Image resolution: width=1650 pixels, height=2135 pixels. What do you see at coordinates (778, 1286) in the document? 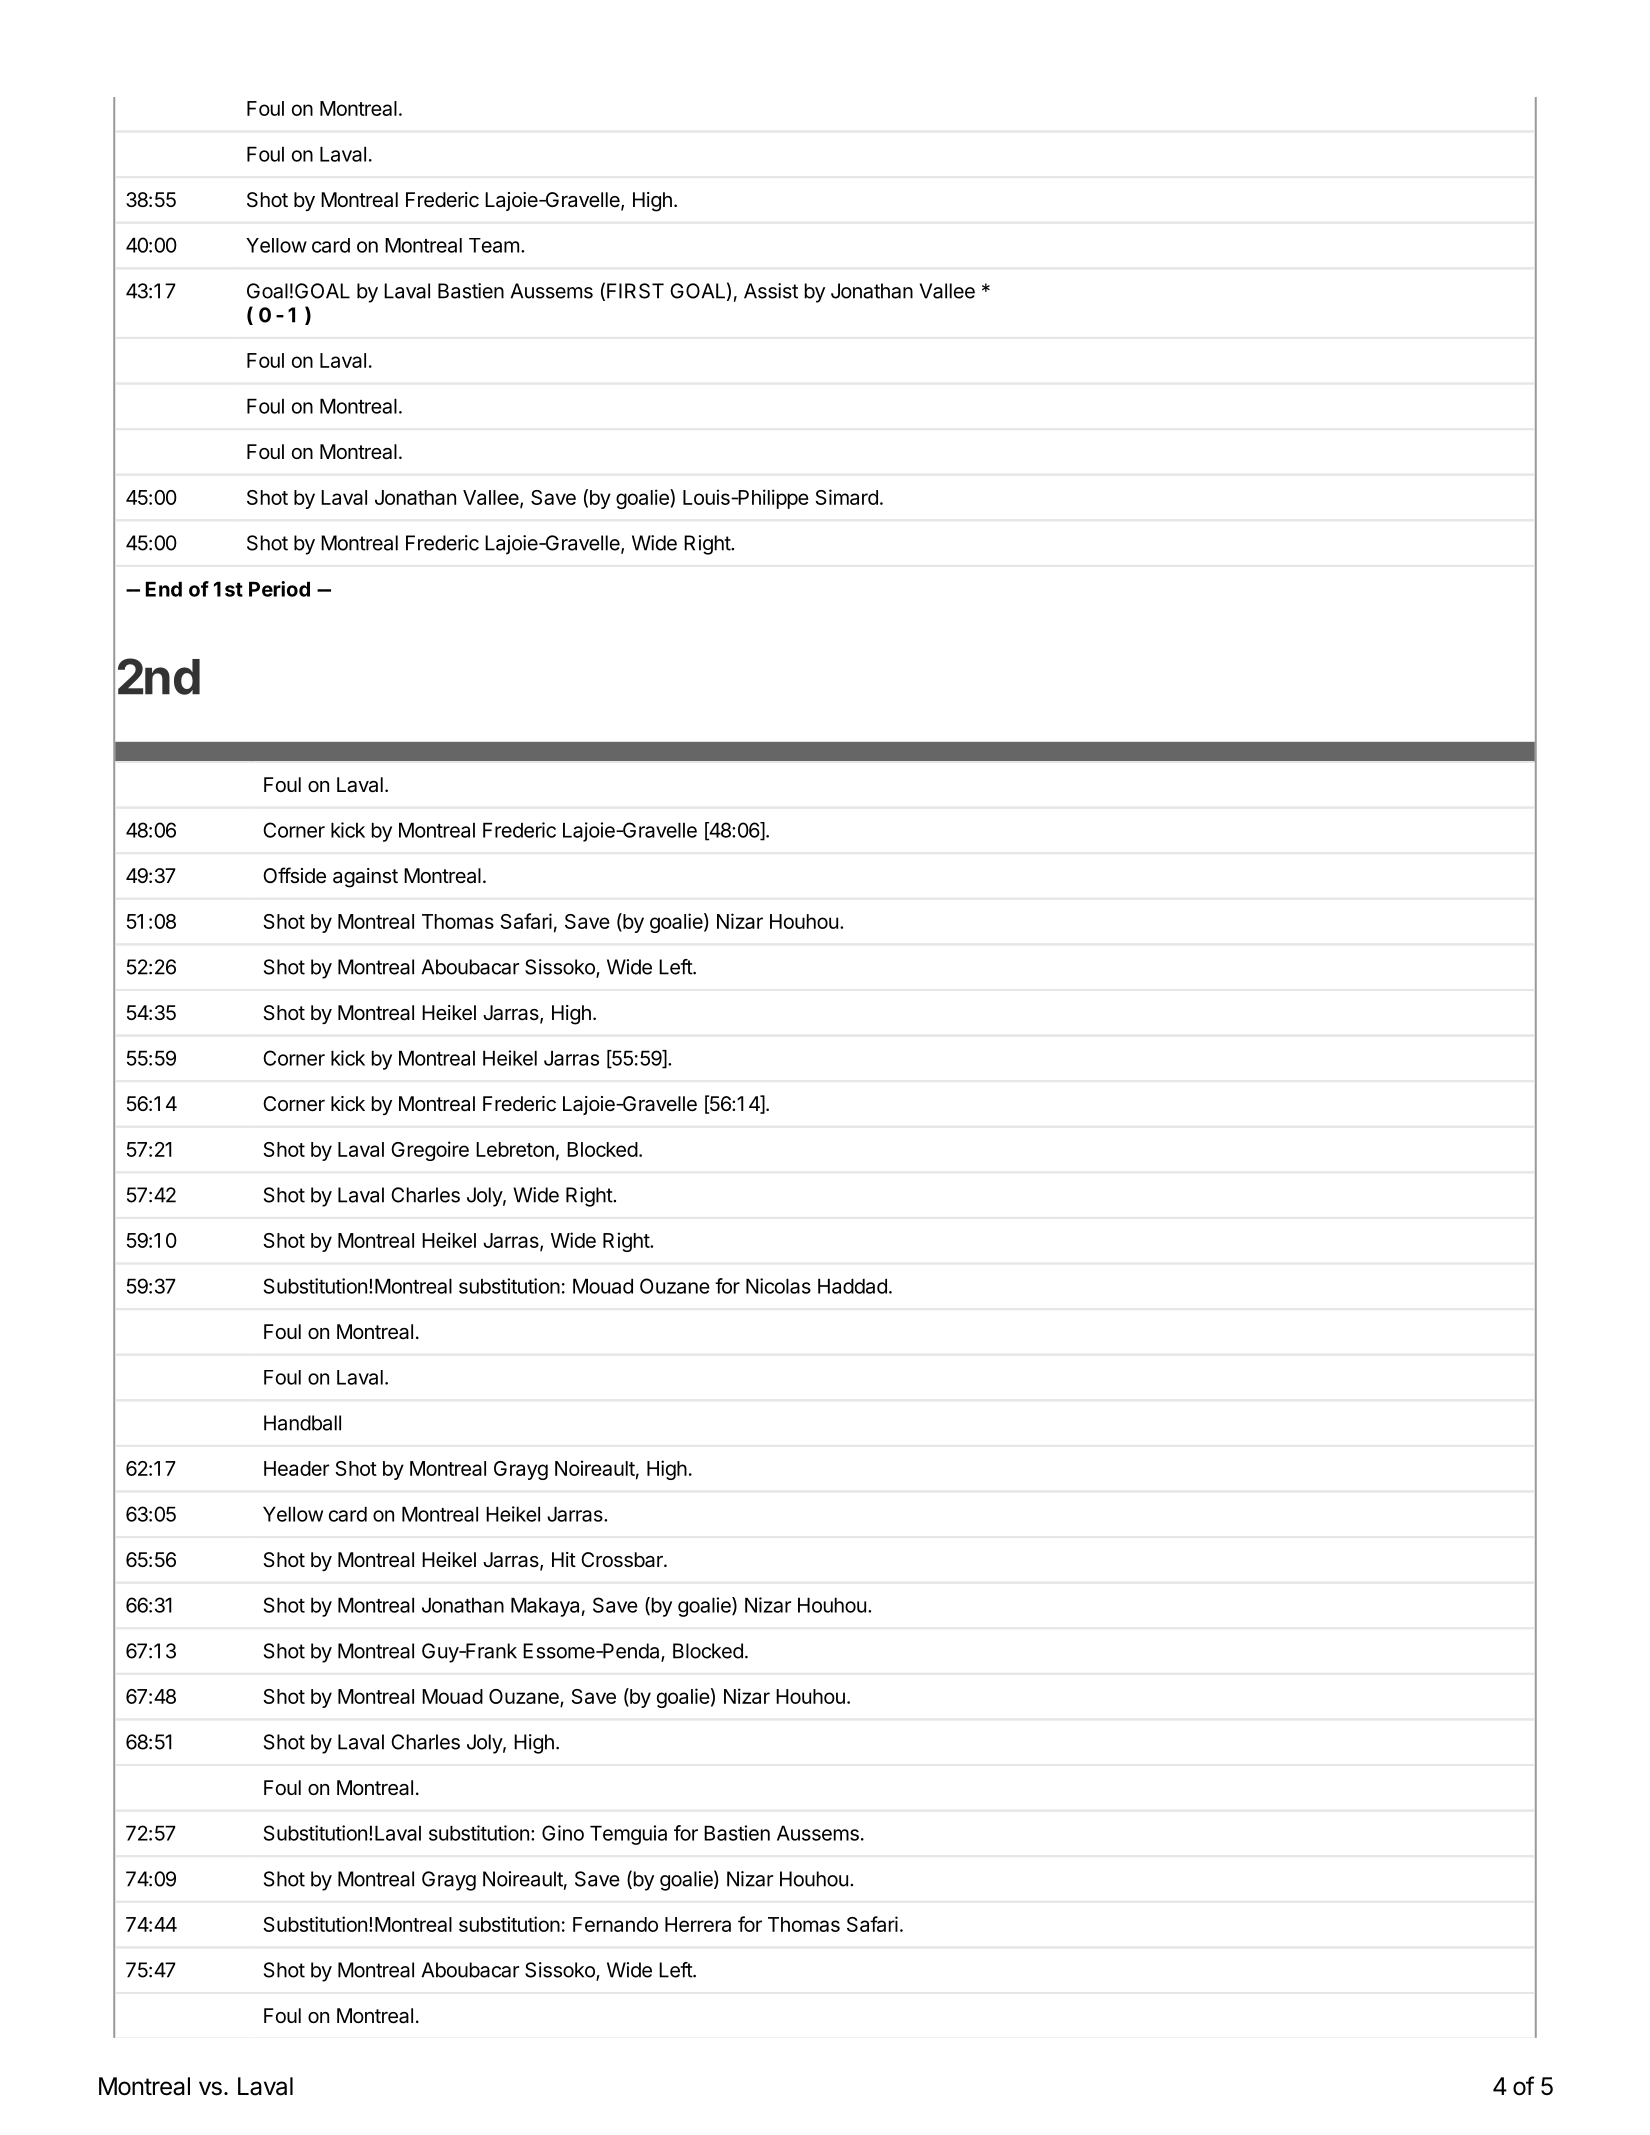
I see `Nicolas` at bounding box center [778, 1286].
